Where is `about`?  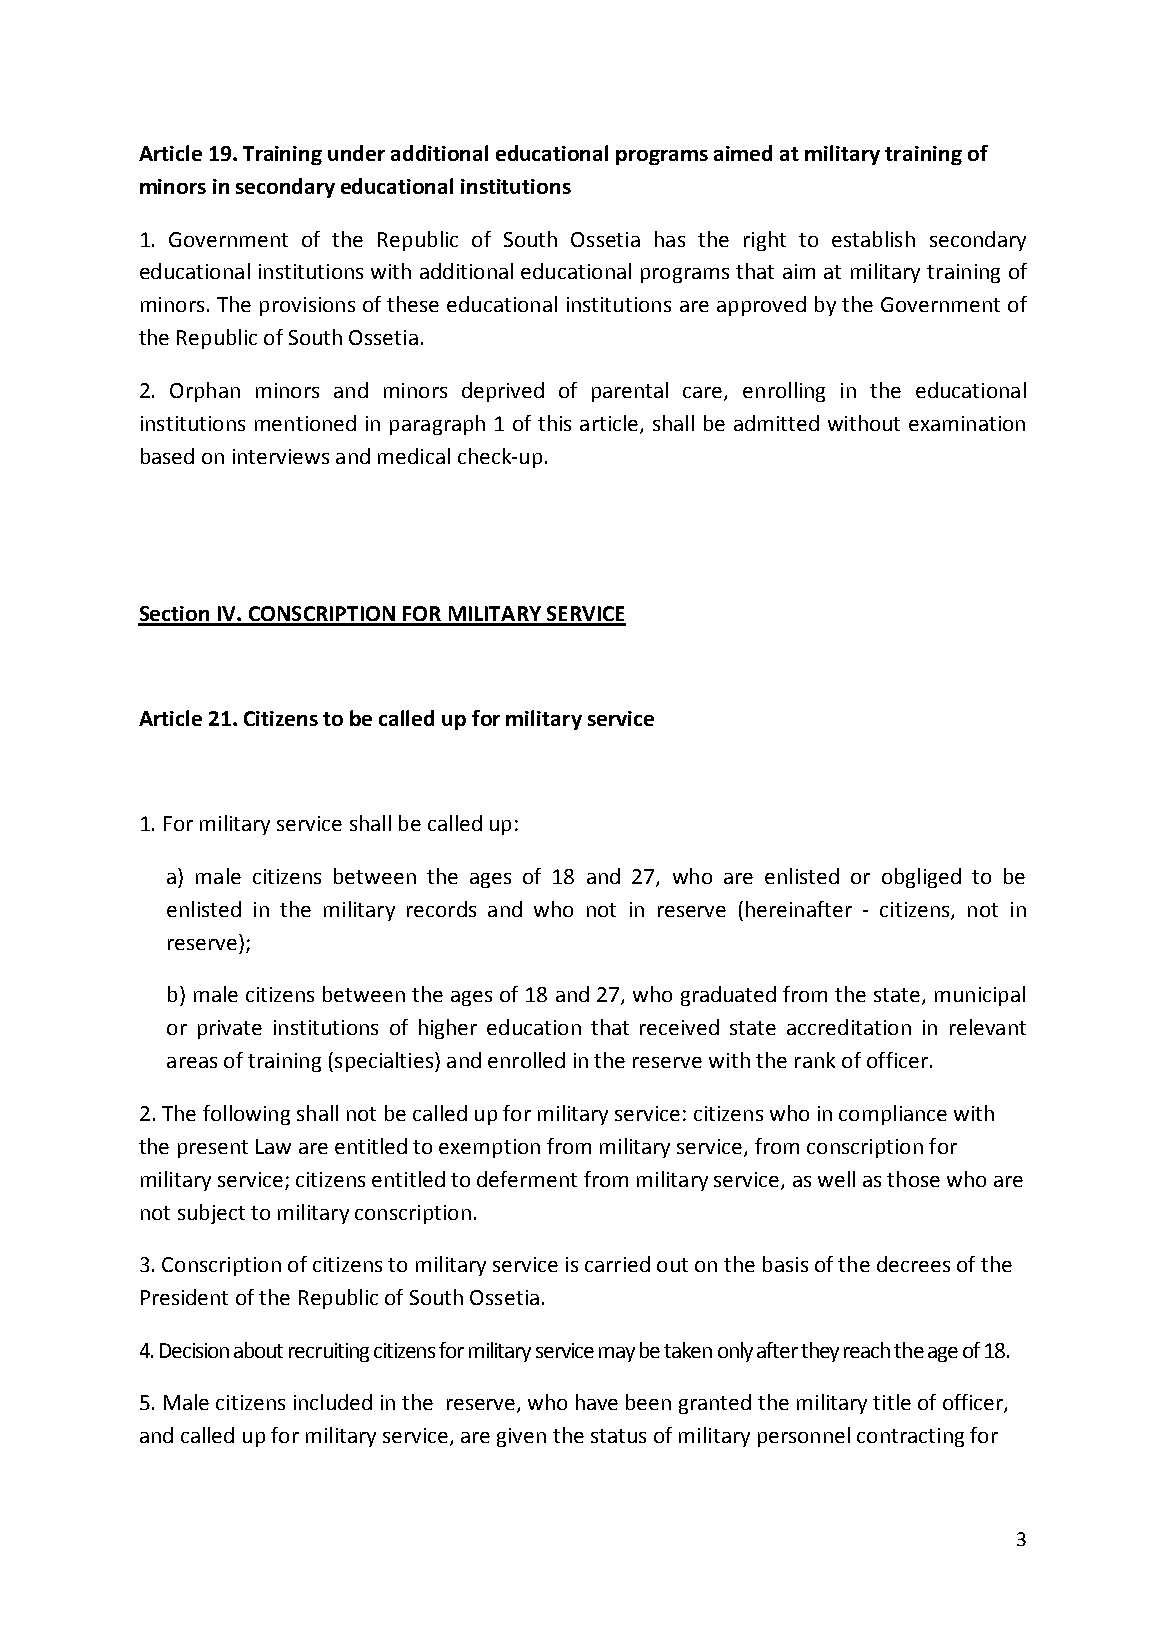 about is located at coordinates (258, 1350).
